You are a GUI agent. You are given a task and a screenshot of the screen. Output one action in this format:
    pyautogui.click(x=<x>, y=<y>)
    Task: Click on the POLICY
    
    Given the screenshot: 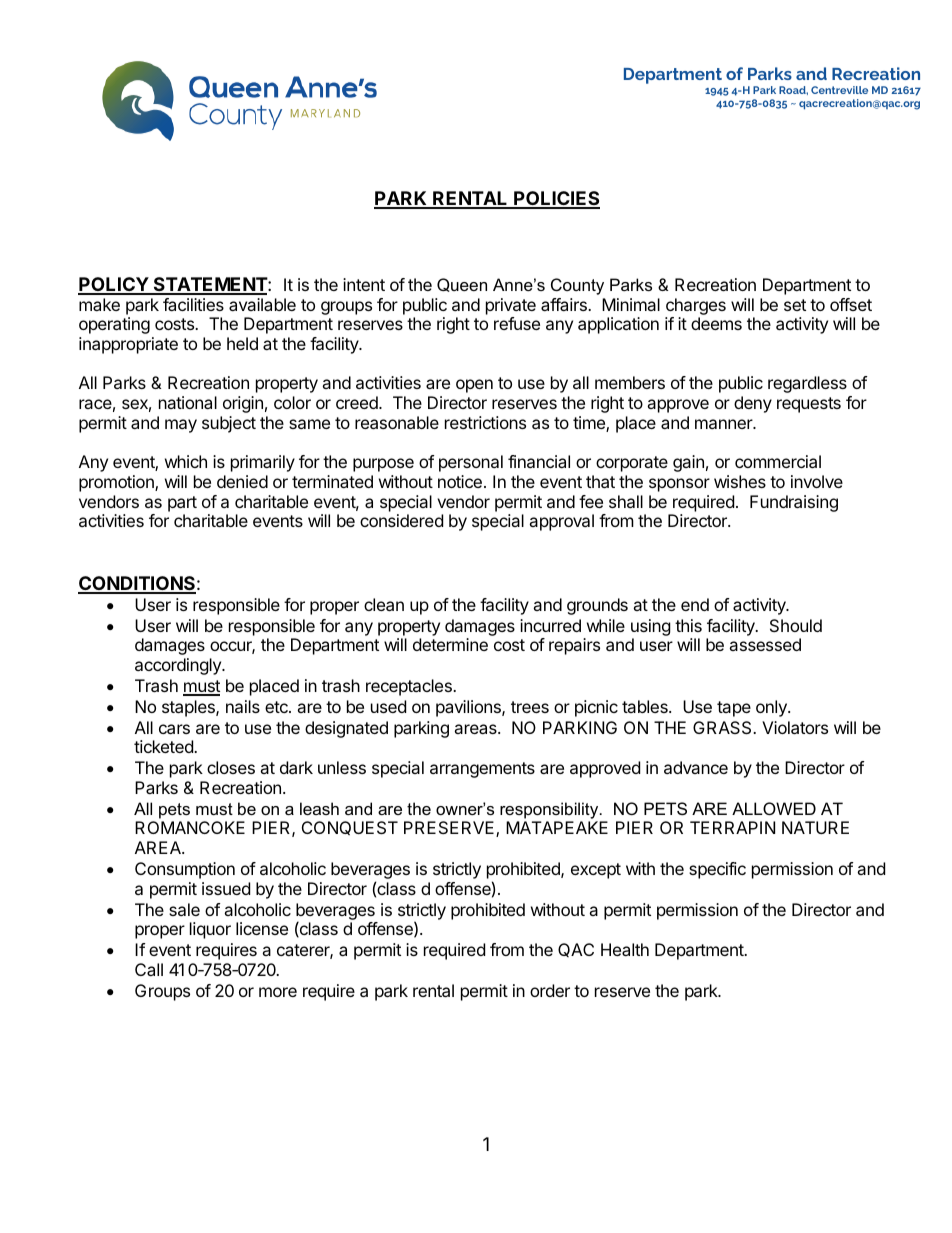 What is the action you would take?
    pyautogui.click(x=114, y=285)
